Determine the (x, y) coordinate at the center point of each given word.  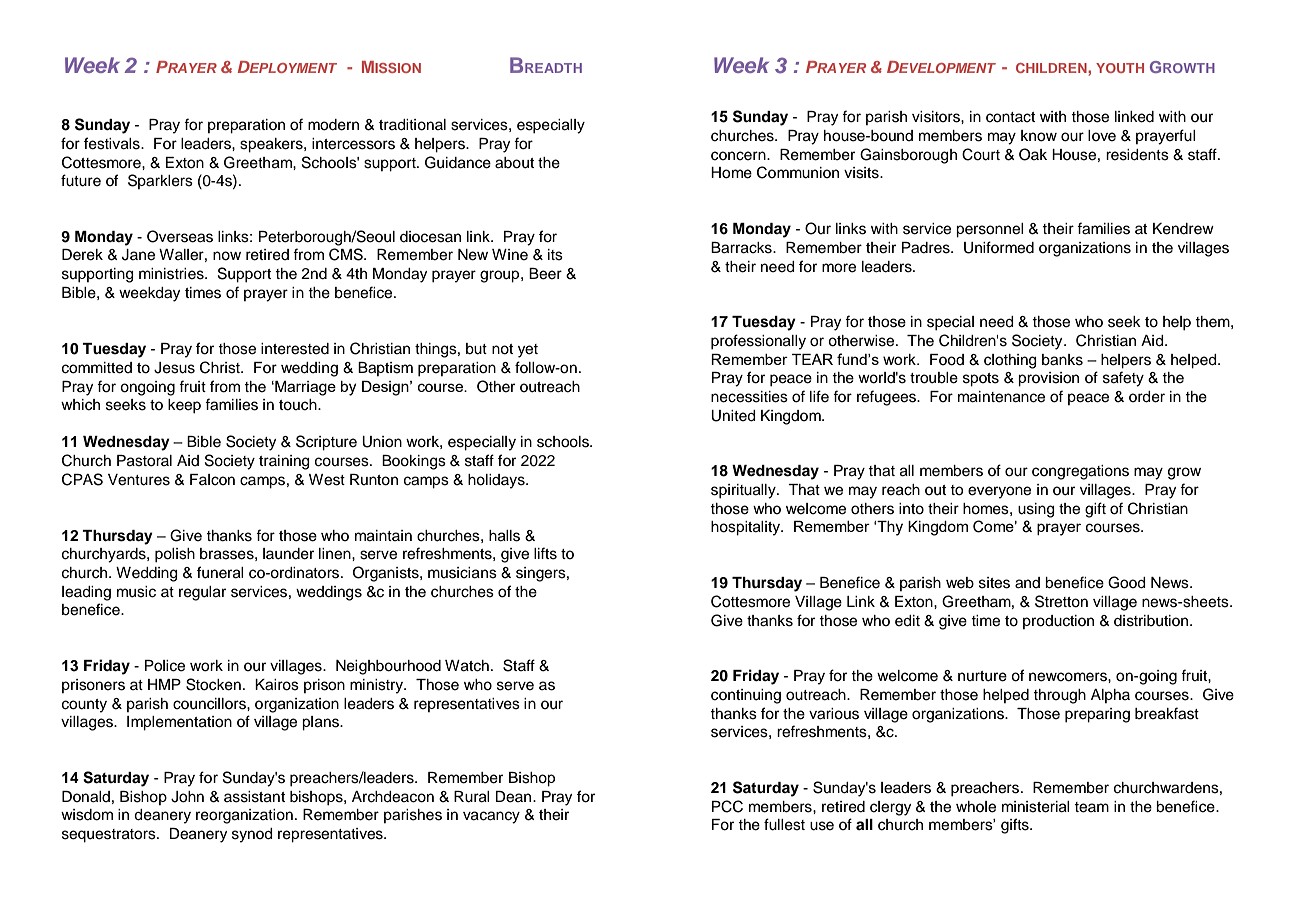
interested (295, 349)
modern (333, 125)
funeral (220, 572)
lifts (545, 553)
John (187, 797)
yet (528, 351)
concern (739, 156)
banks (1062, 360)
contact (1010, 117)
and (1027, 583)
